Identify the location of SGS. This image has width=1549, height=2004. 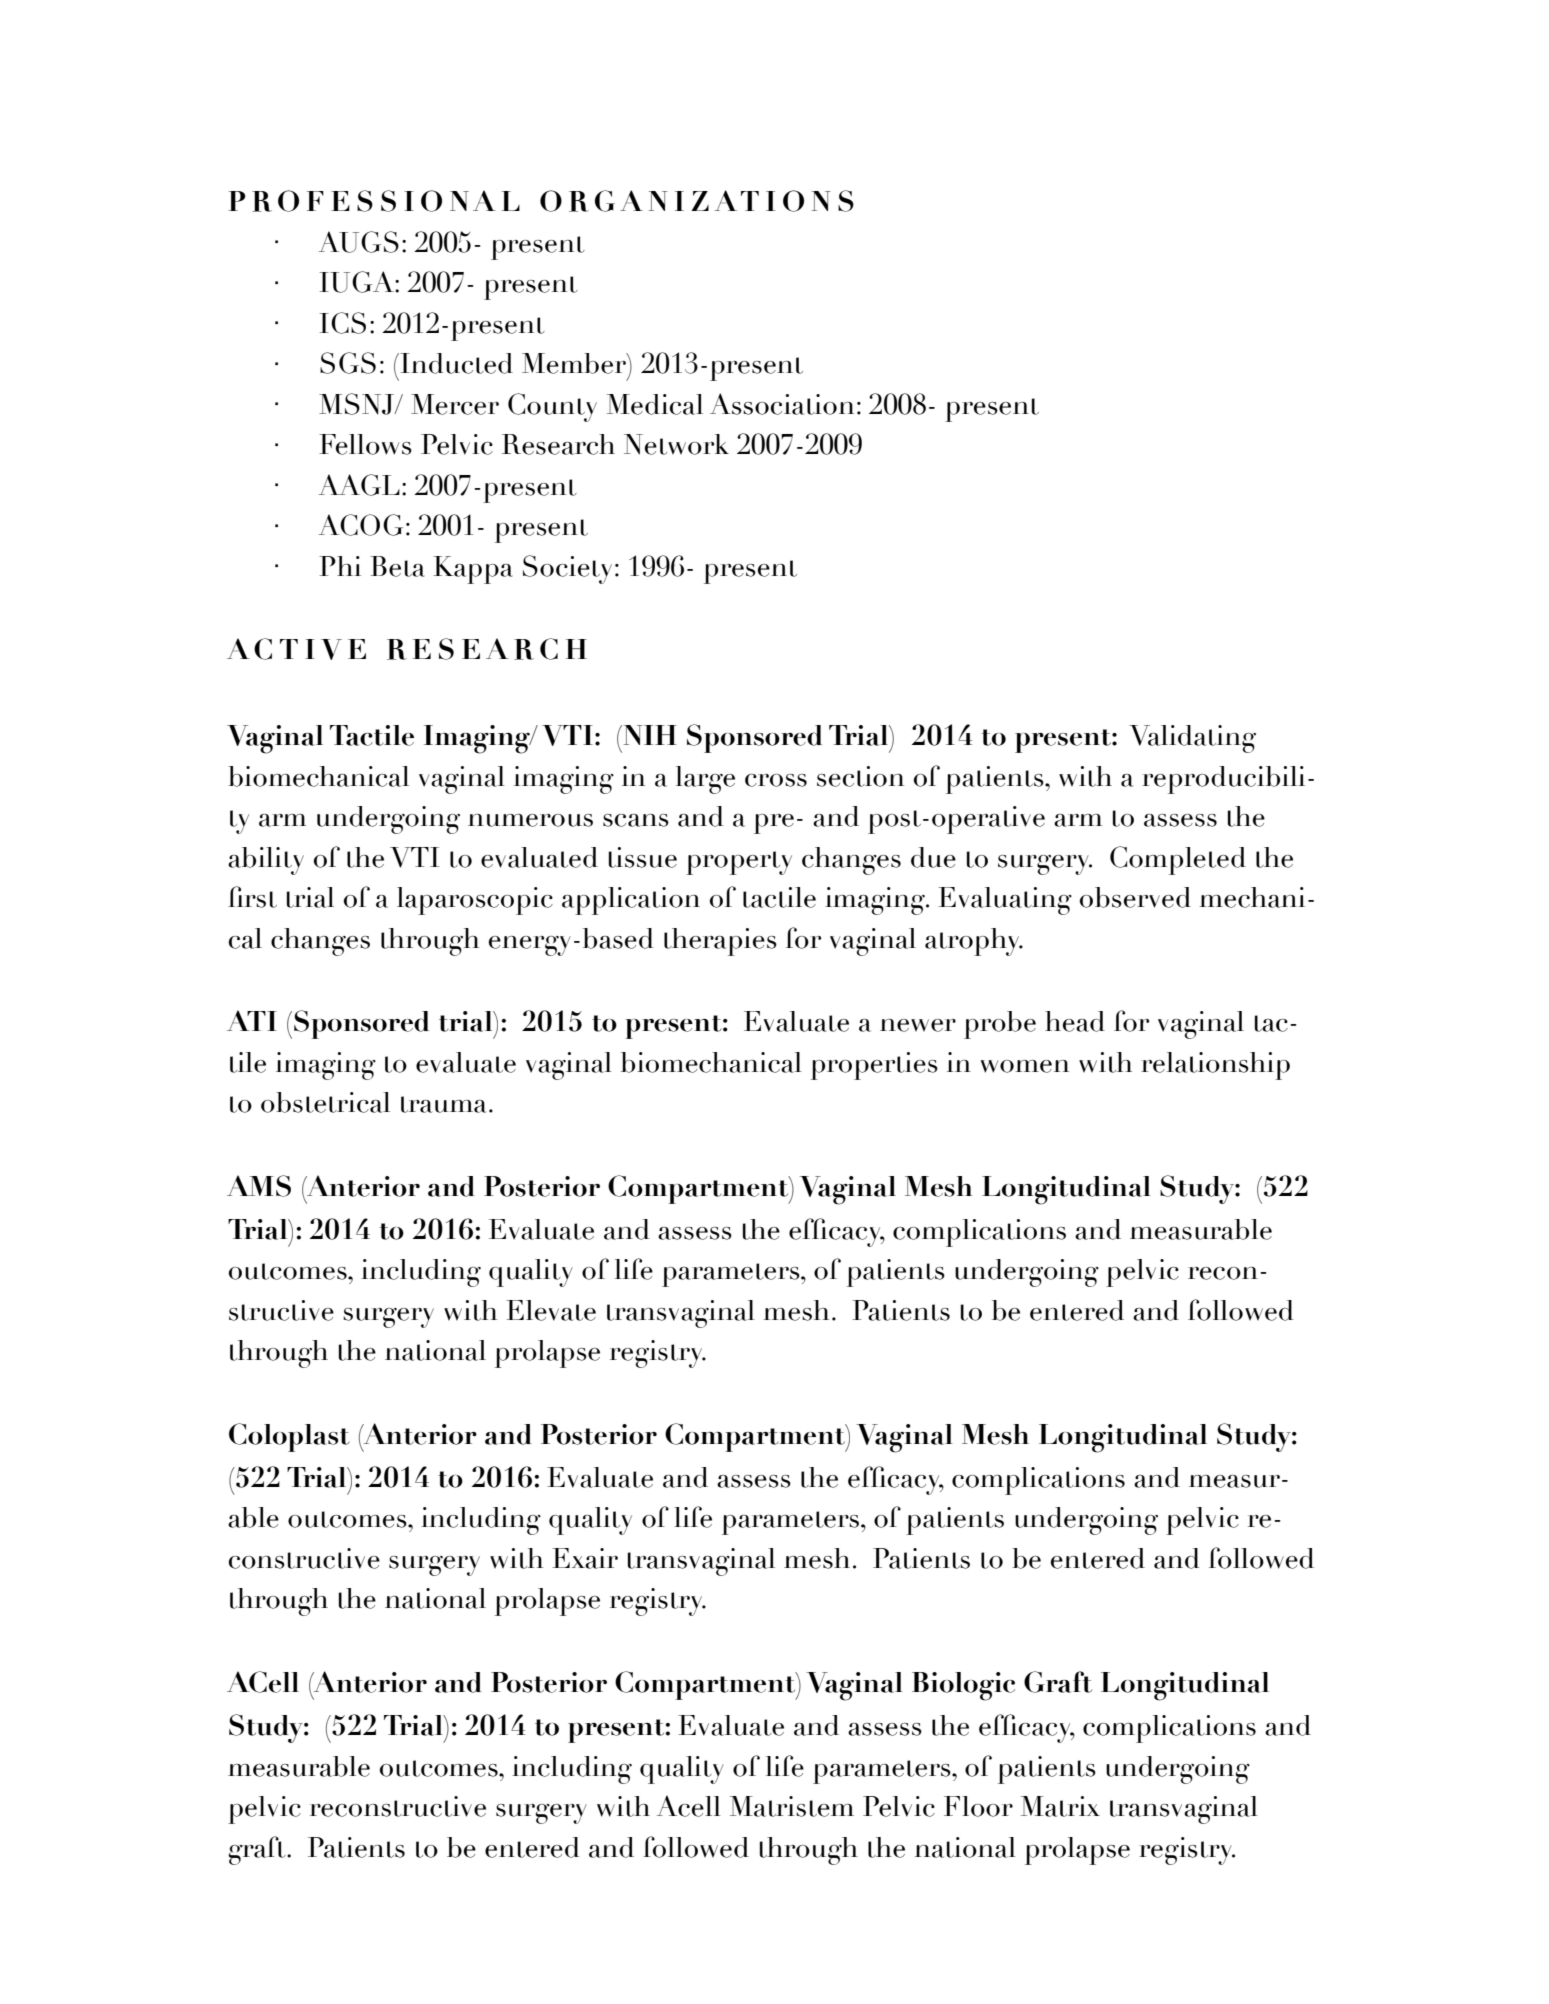
(348, 363).
